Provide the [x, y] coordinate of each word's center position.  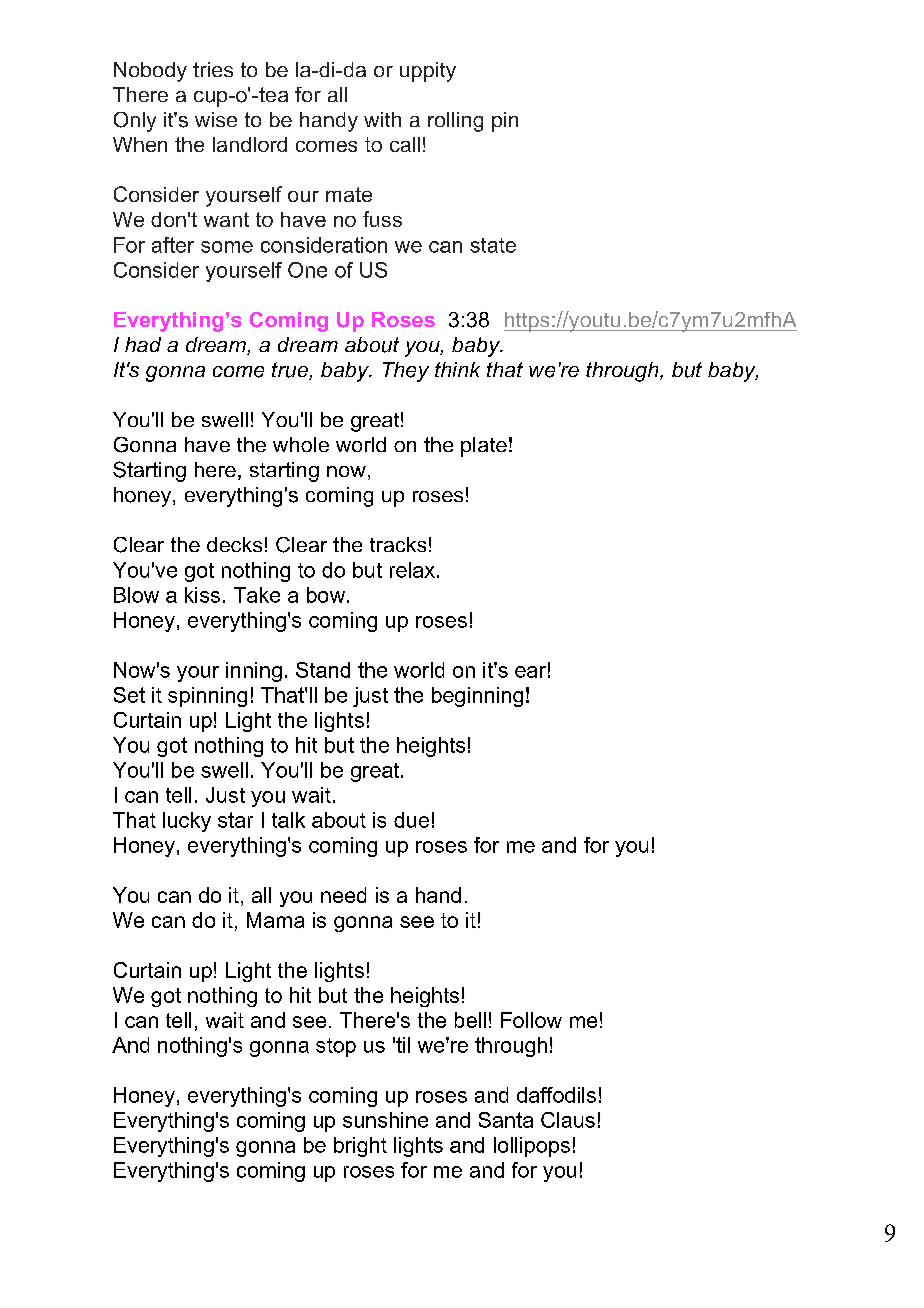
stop [336, 1047]
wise [216, 119]
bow [327, 595]
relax [412, 570]
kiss [202, 595]
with [382, 119]
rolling [455, 122]
